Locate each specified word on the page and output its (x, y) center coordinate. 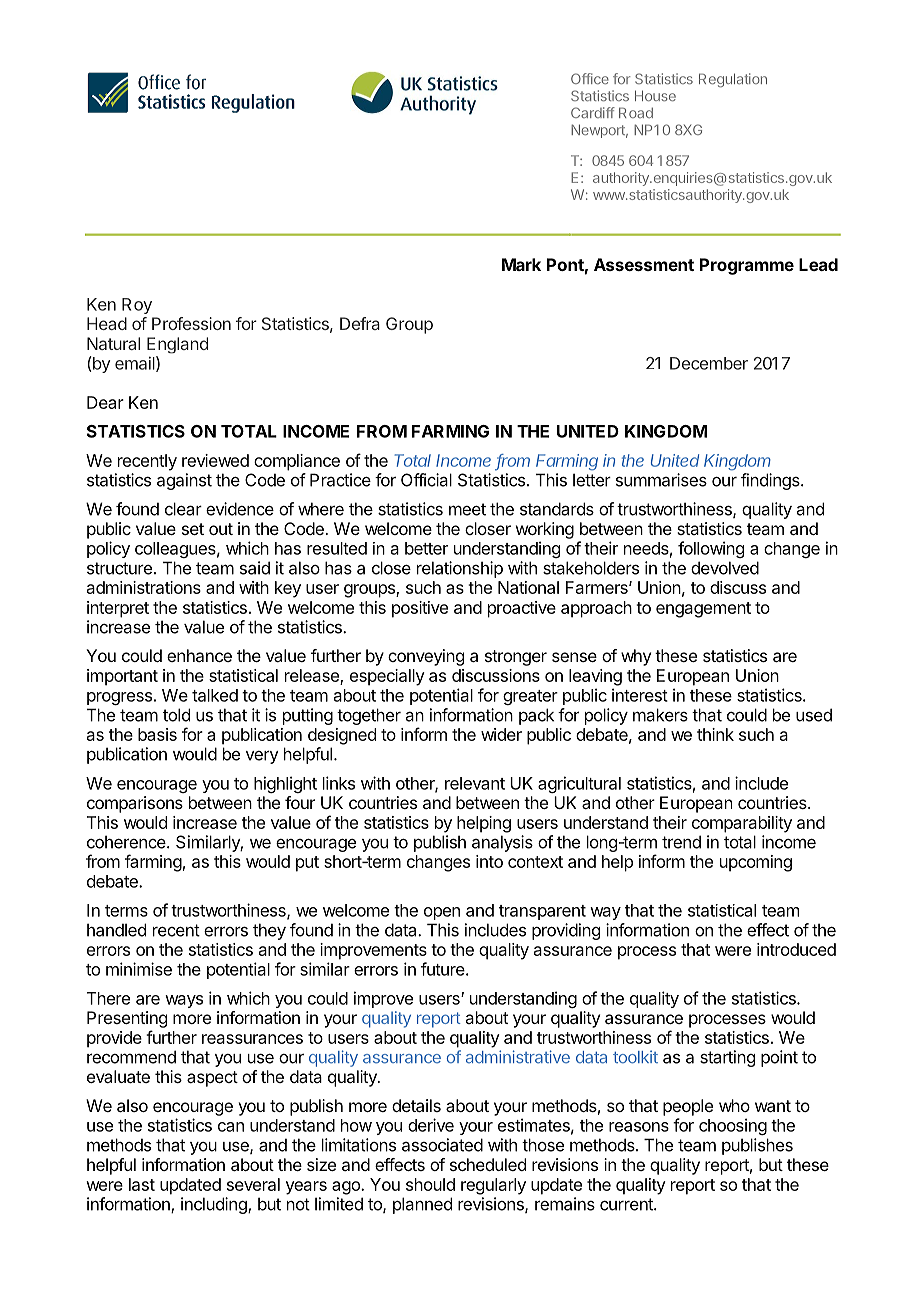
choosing (733, 1126)
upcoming (756, 863)
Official (426, 480)
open (442, 913)
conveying (426, 657)
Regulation (733, 80)
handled (116, 930)
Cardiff (593, 112)
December (709, 363)
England (177, 345)
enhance (199, 655)
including (215, 1205)
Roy (137, 306)
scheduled (488, 1164)
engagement (703, 610)
